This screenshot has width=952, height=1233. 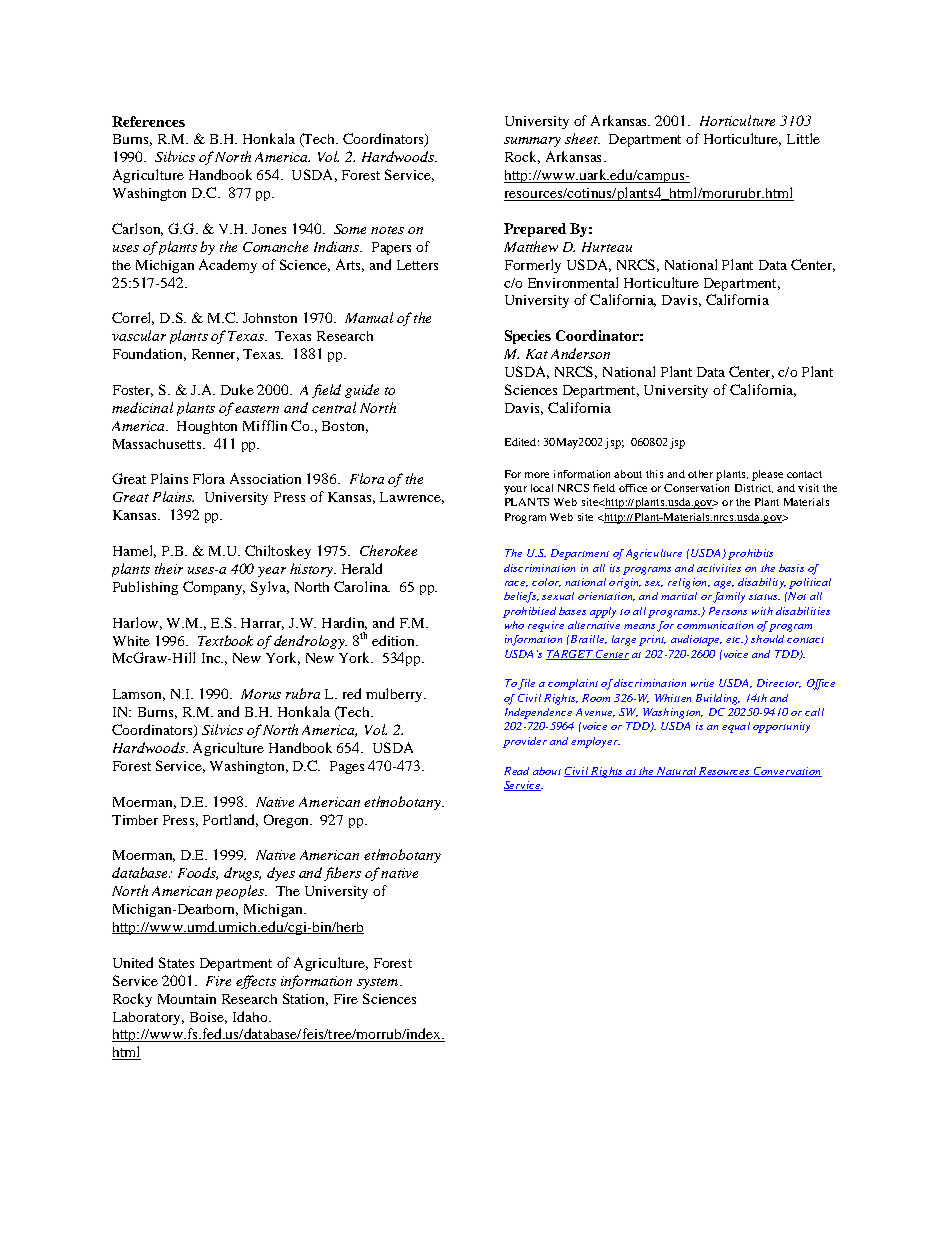 What do you see at coordinates (528, 337) in the screenshot?
I see `Species` at bounding box center [528, 337].
